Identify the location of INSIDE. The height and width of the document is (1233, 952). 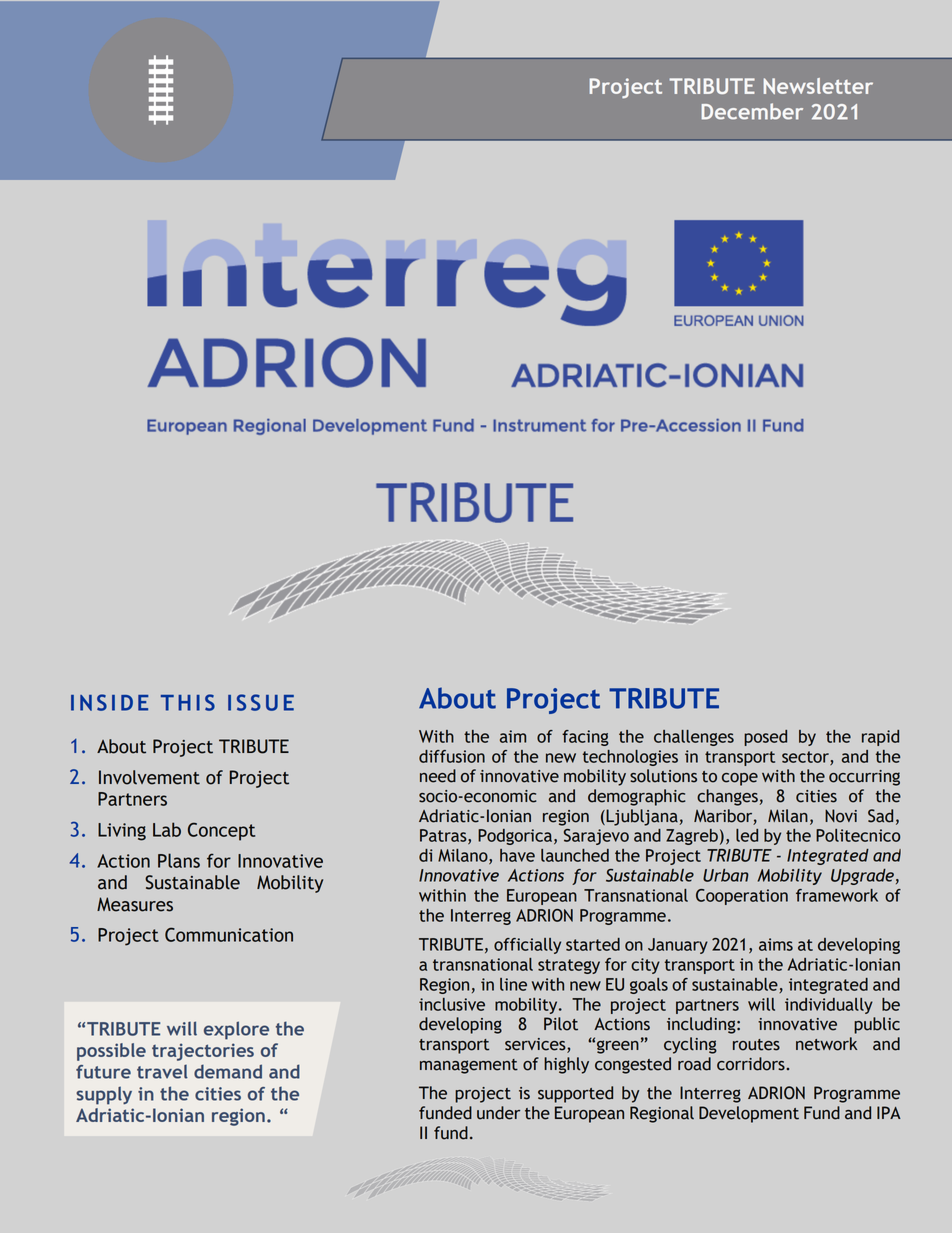
(109, 702).
